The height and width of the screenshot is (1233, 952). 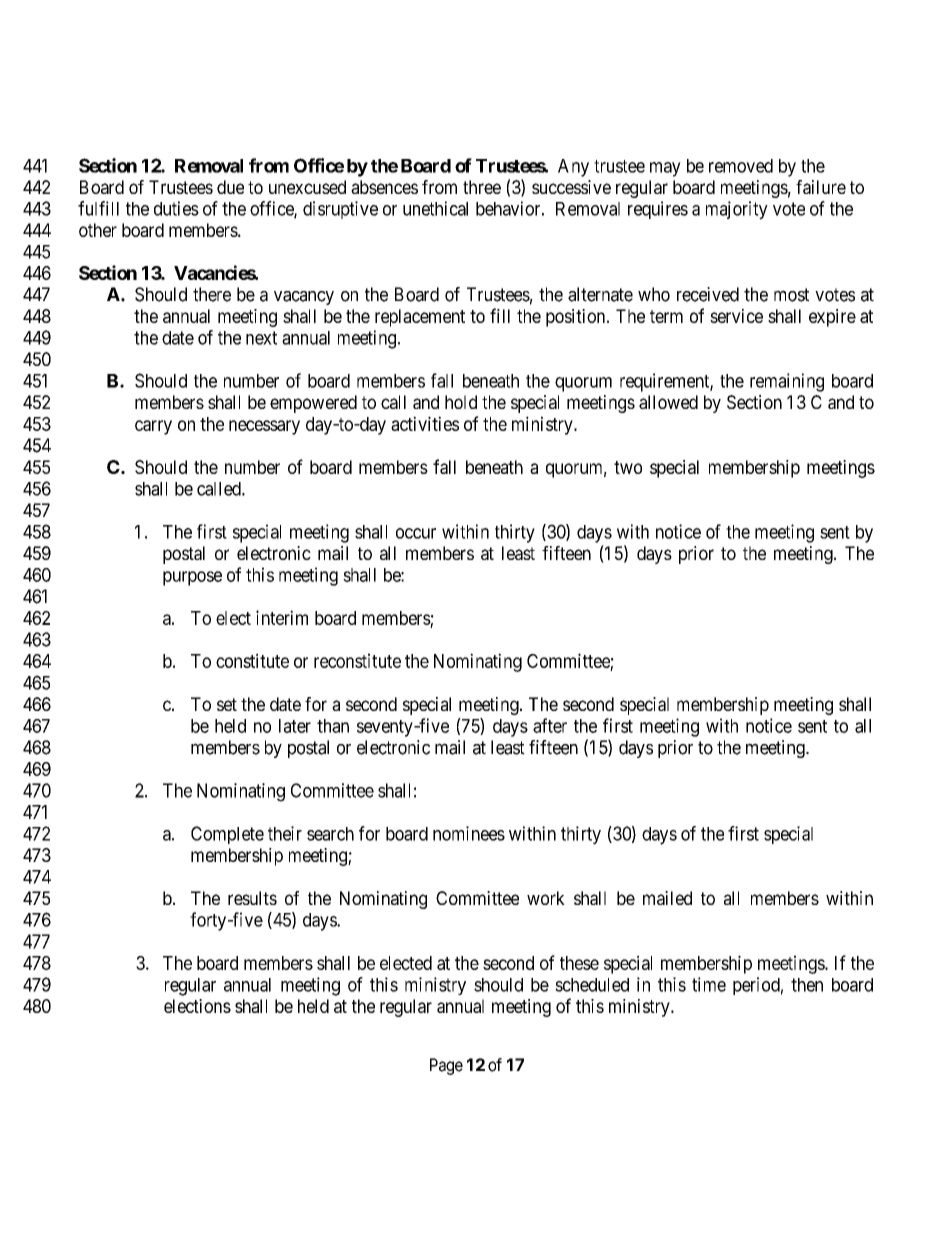 I want to click on after, so click(x=550, y=725).
